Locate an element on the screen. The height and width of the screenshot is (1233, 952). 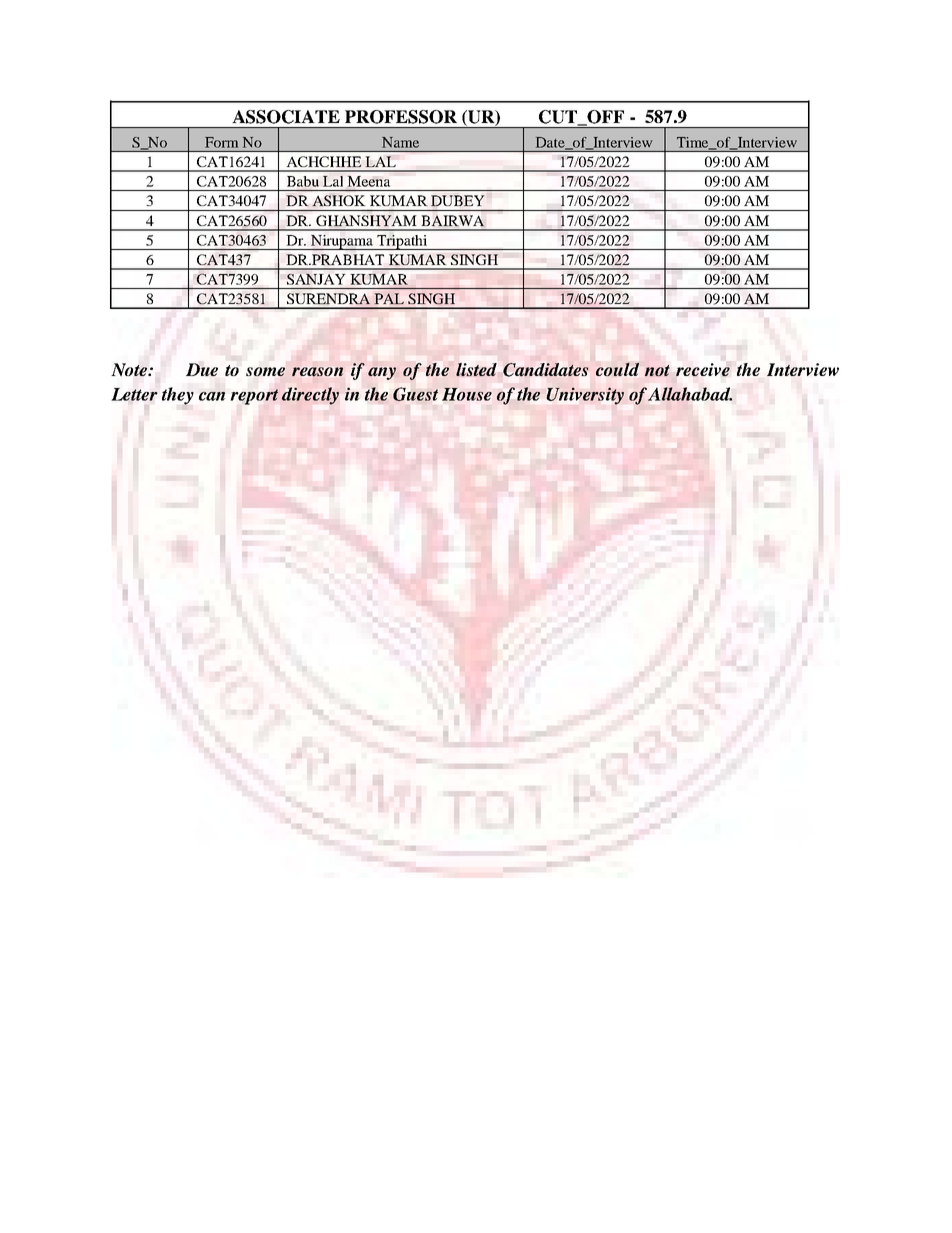
listed is located at coordinates (476, 370).
